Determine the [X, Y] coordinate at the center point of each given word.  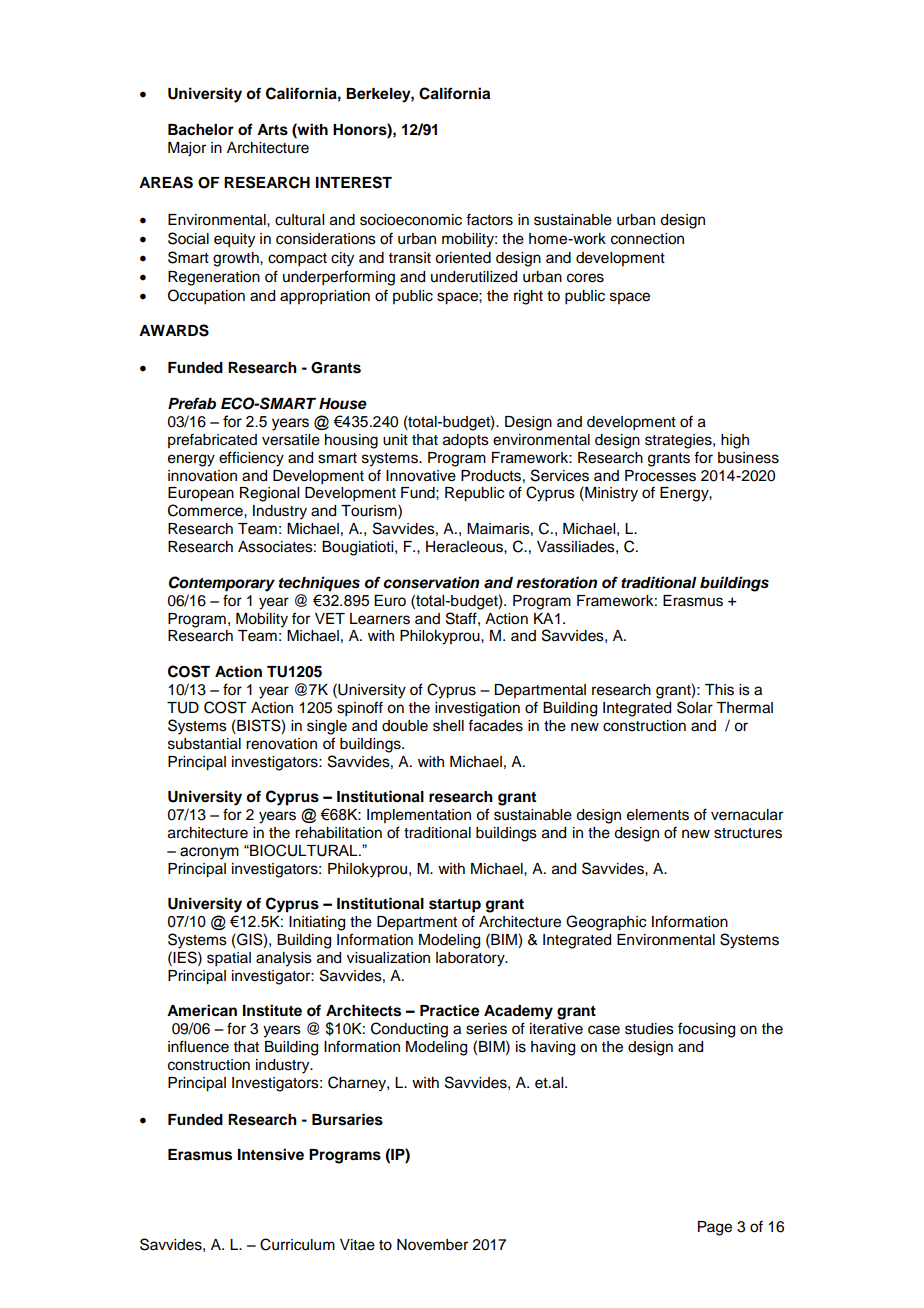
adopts [466, 441]
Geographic [606, 923]
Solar [695, 707]
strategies [679, 441]
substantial [204, 744]
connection [647, 239]
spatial [229, 959]
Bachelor [201, 130]
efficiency [251, 459]
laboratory [471, 959]
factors [489, 219]
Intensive [271, 1154]
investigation [477, 709]
